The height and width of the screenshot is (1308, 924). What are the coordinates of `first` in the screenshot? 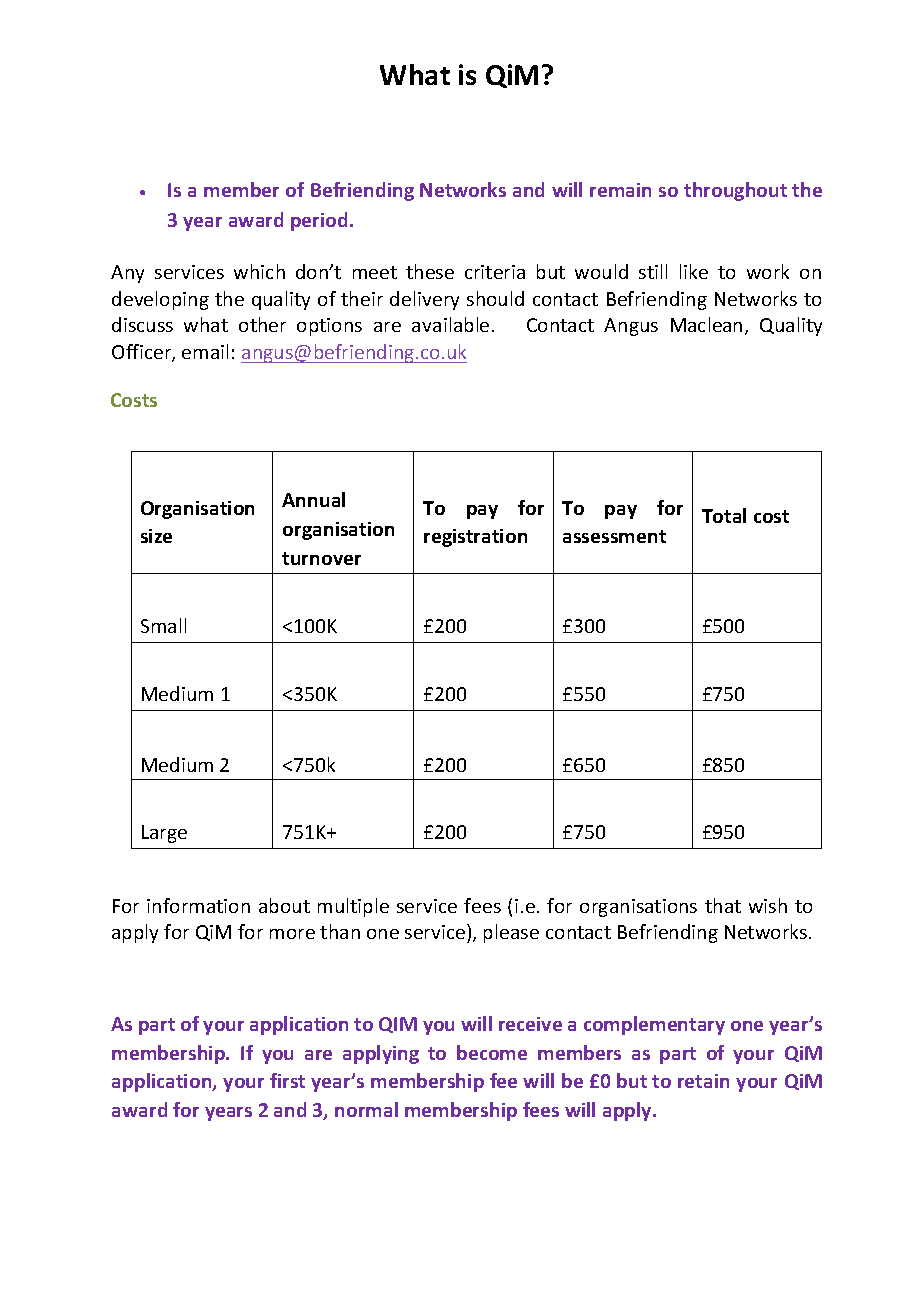 It's located at (287, 1080).
